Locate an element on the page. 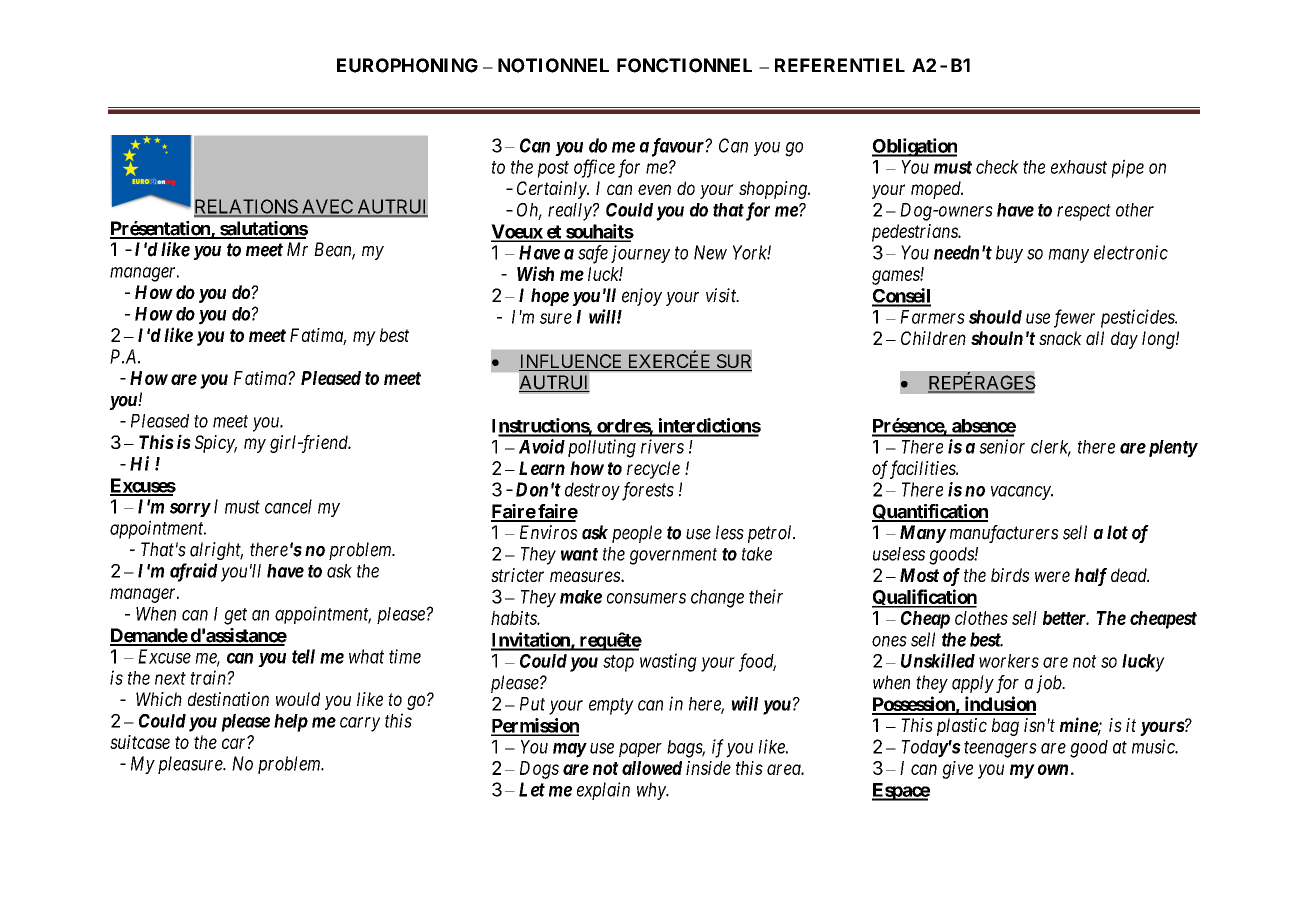 The image size is (1308, 924). government is located at coordinates (673, 556).
